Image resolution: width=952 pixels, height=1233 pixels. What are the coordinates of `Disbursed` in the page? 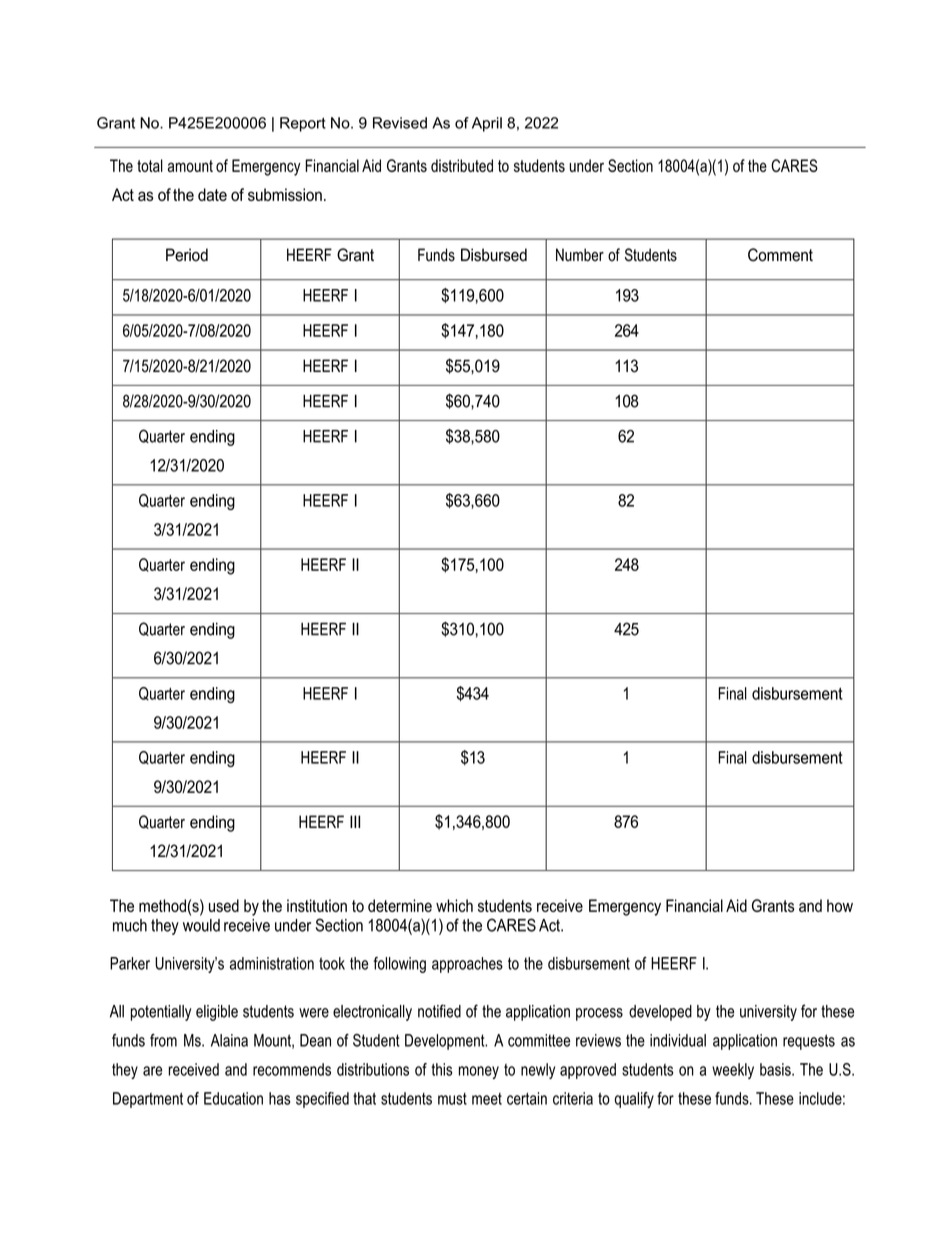 It's located at (494, 255).
